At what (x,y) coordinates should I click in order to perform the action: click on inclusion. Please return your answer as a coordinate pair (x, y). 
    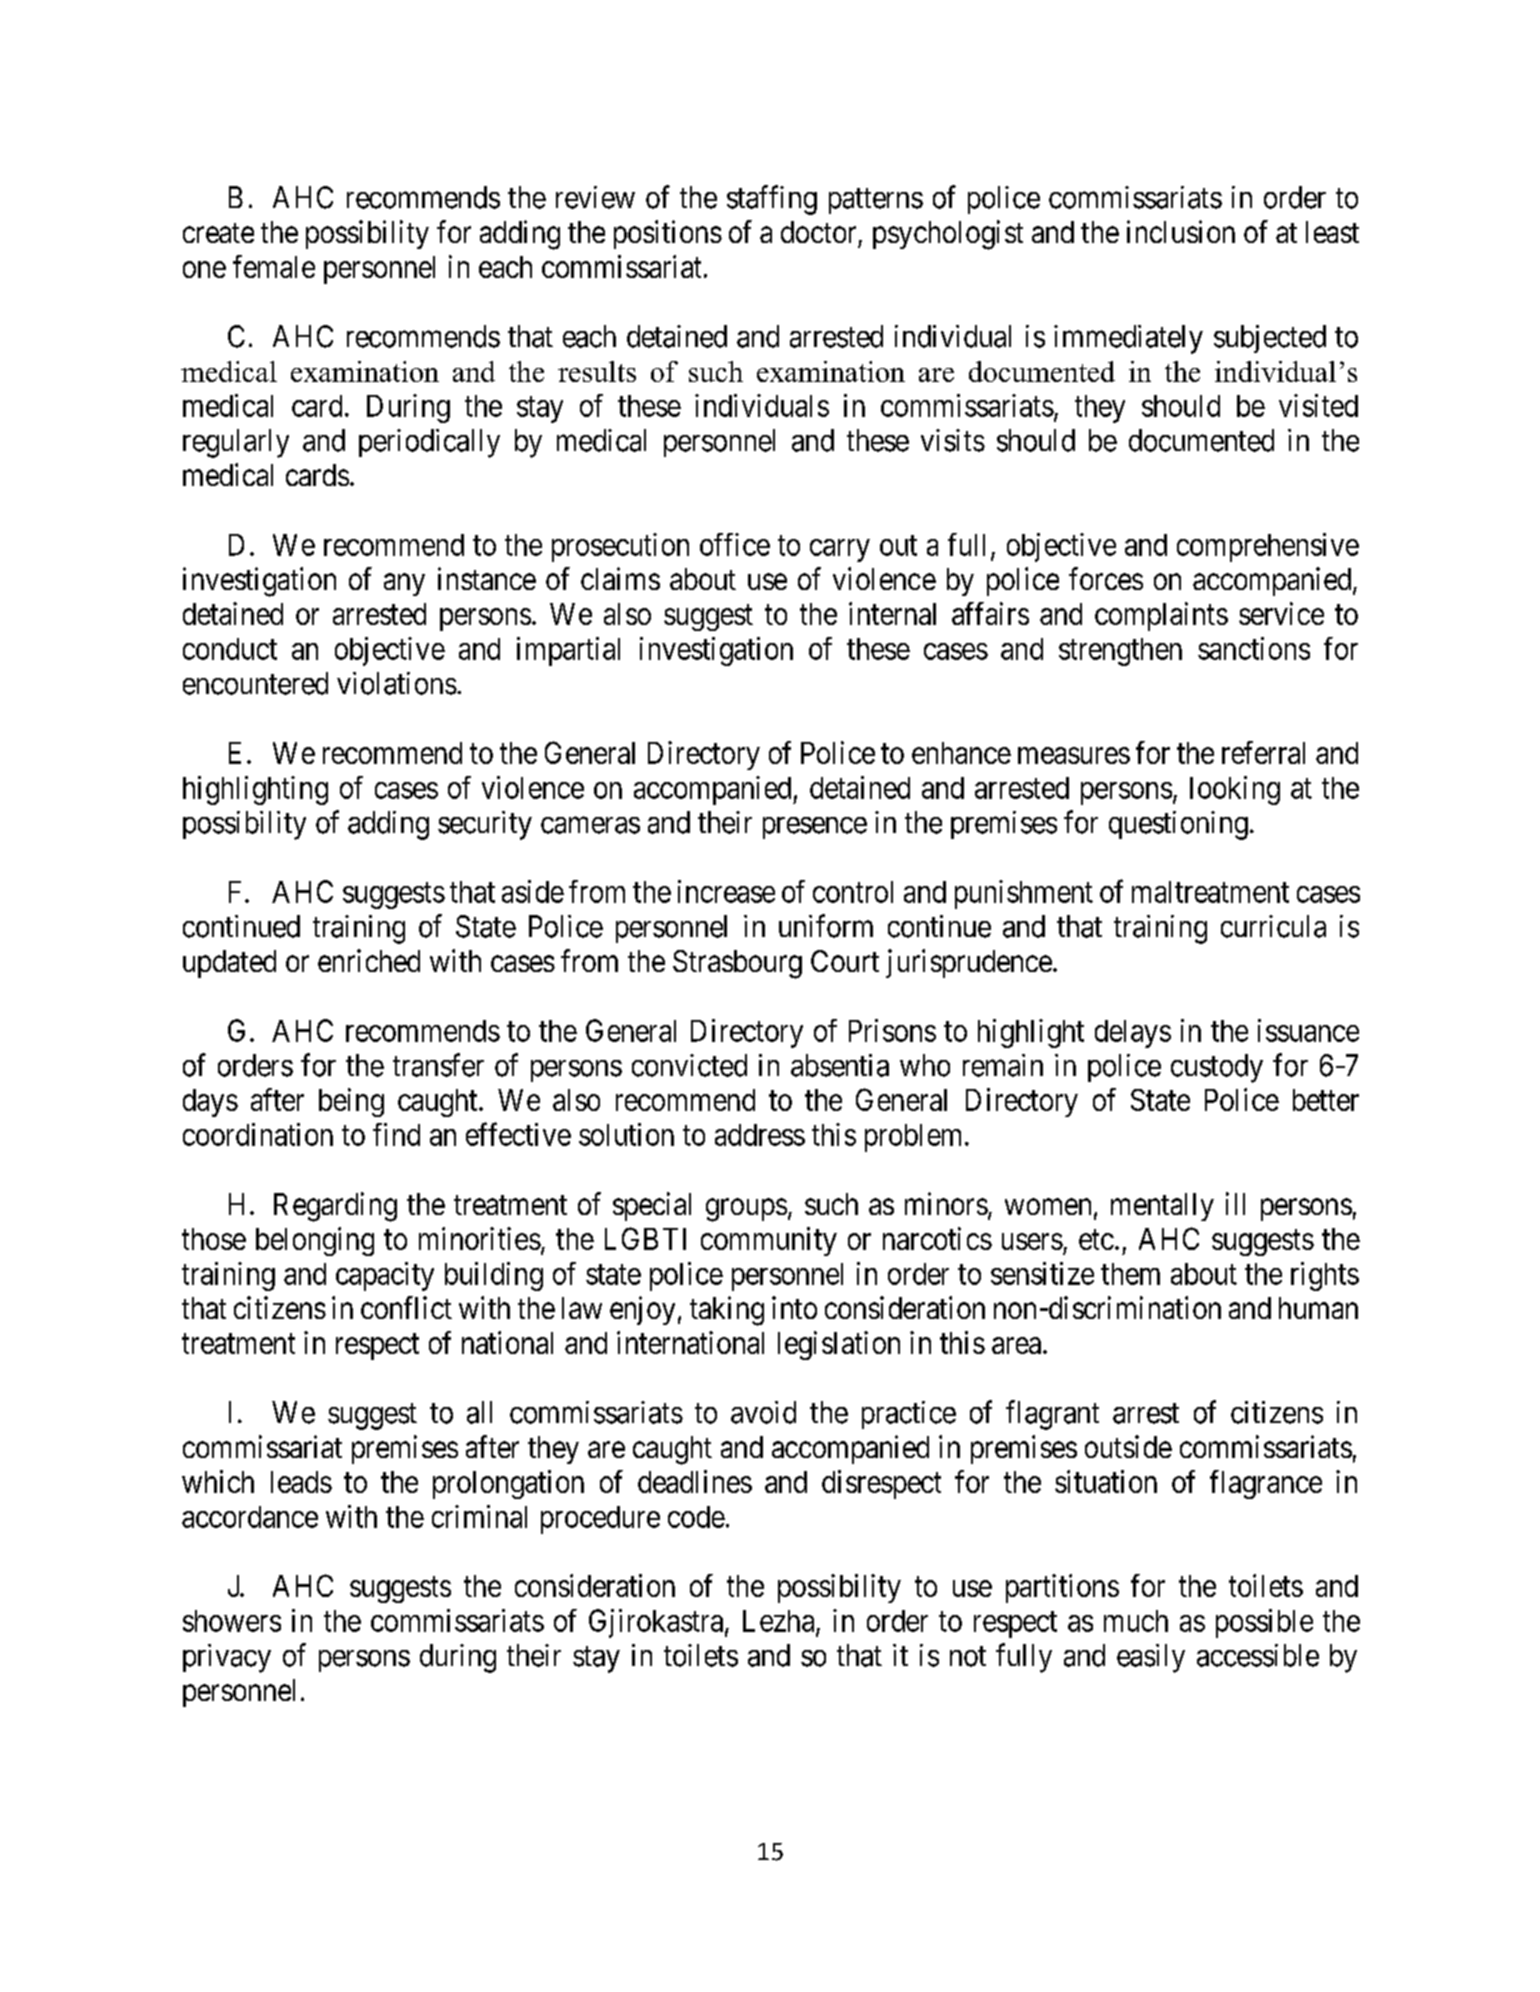
    Looking at the image, I should click on (1181, 231).
